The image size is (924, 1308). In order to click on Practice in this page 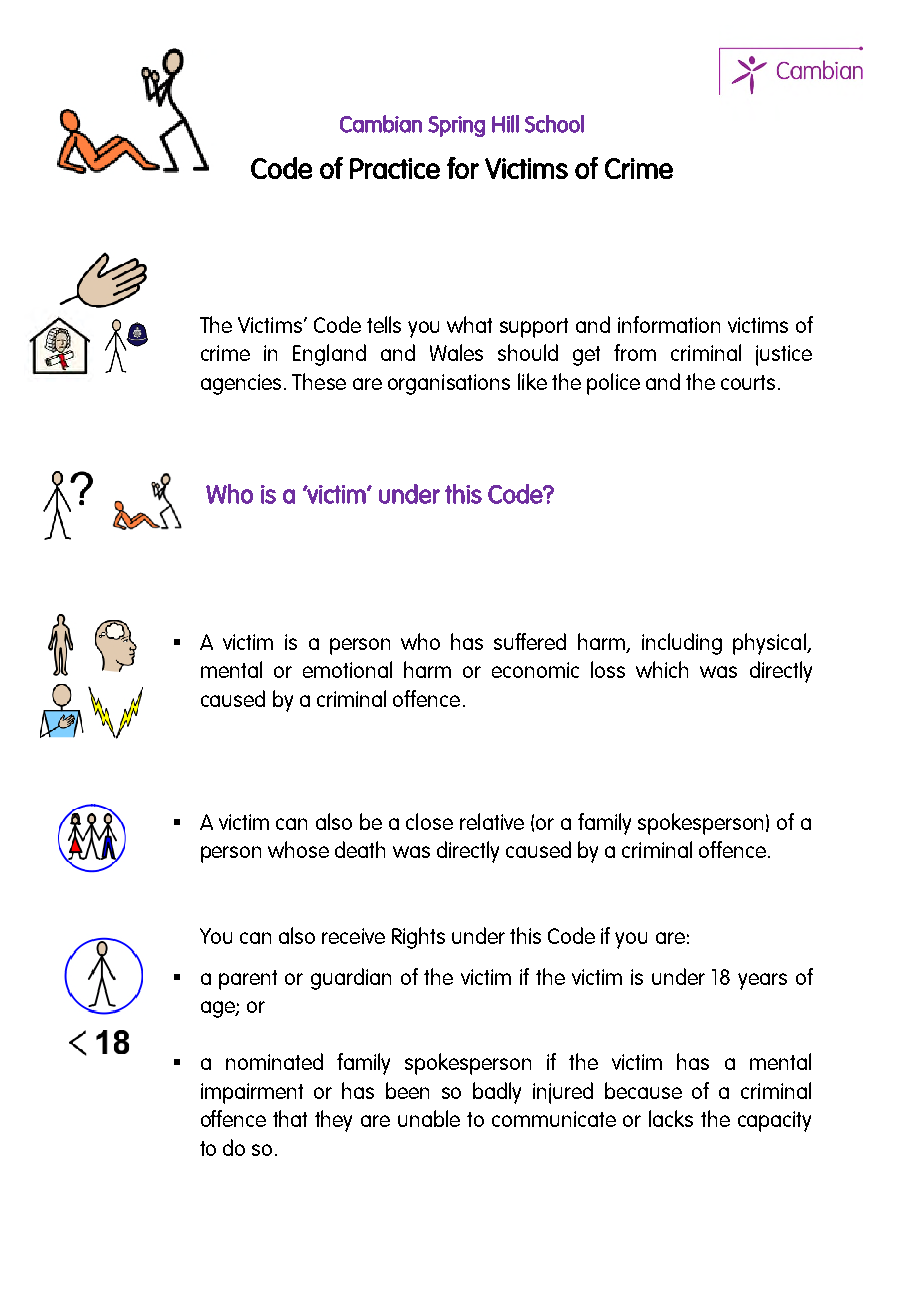, I will do `click(395, 168)`.
